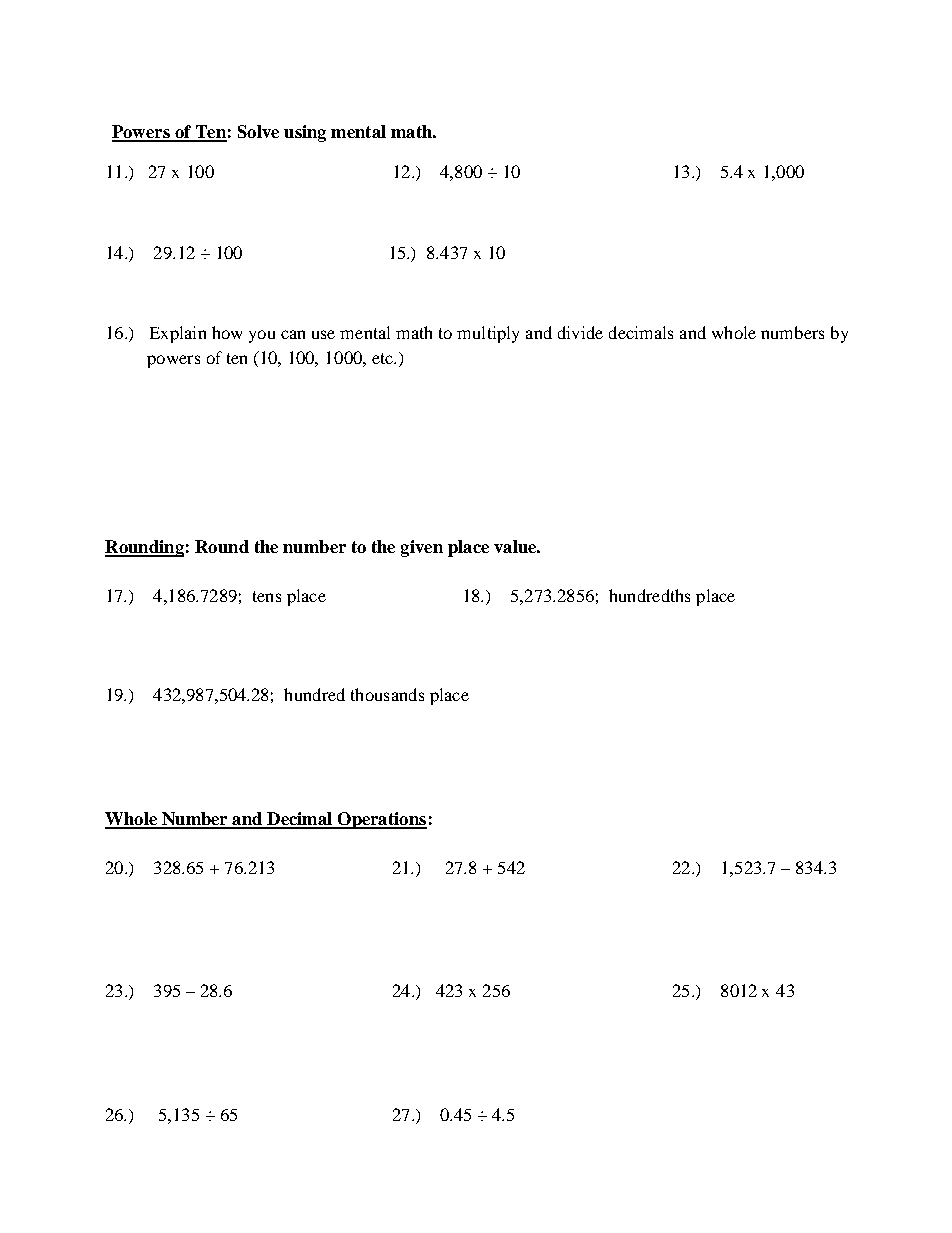  Describe the element at coordinates (178, 334) in the screenshot. I see `Explain` at that location.
